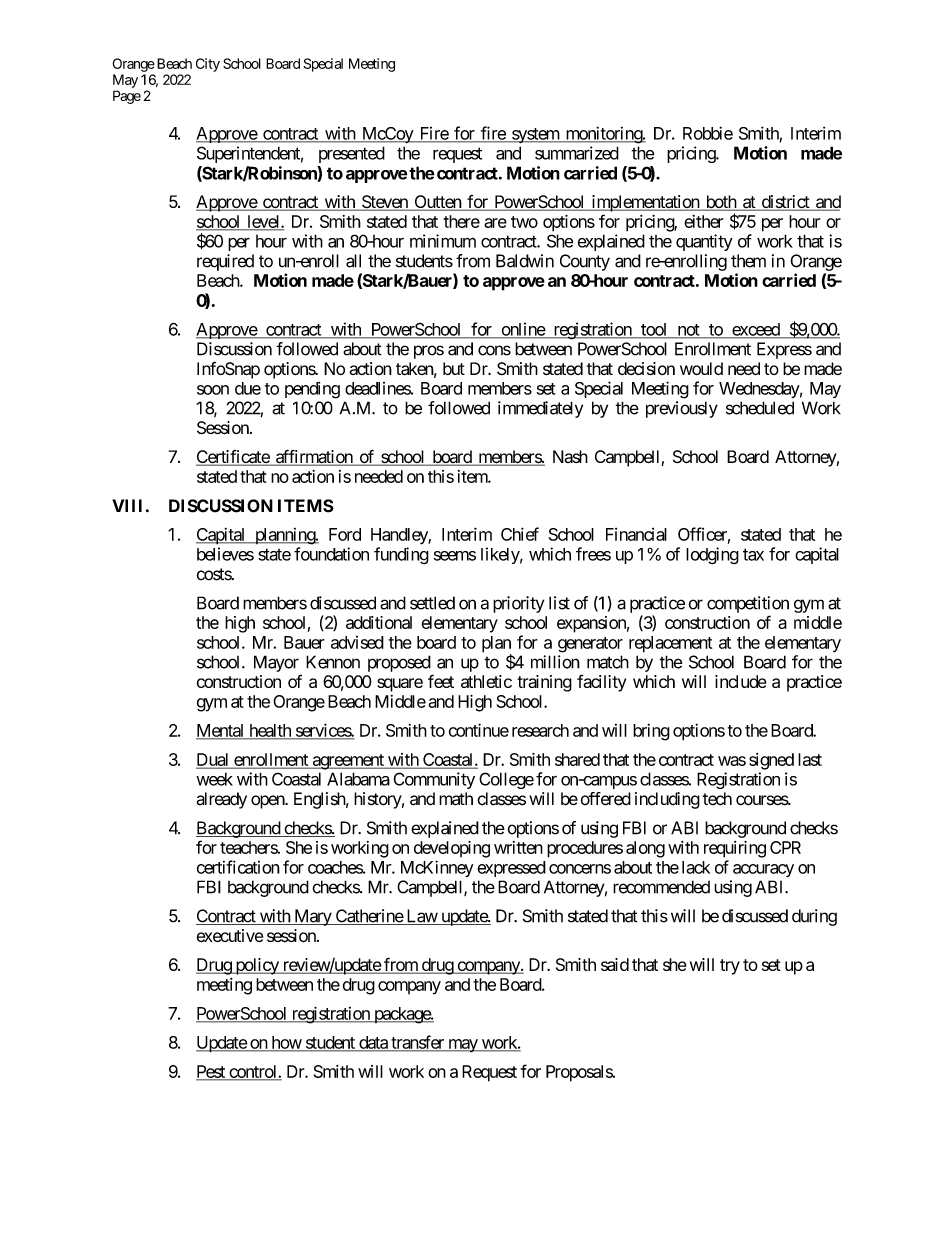  What do you see at coordinates (211, 1072) in the page?
I see `Pest` at bounding box center [211, 1072].
